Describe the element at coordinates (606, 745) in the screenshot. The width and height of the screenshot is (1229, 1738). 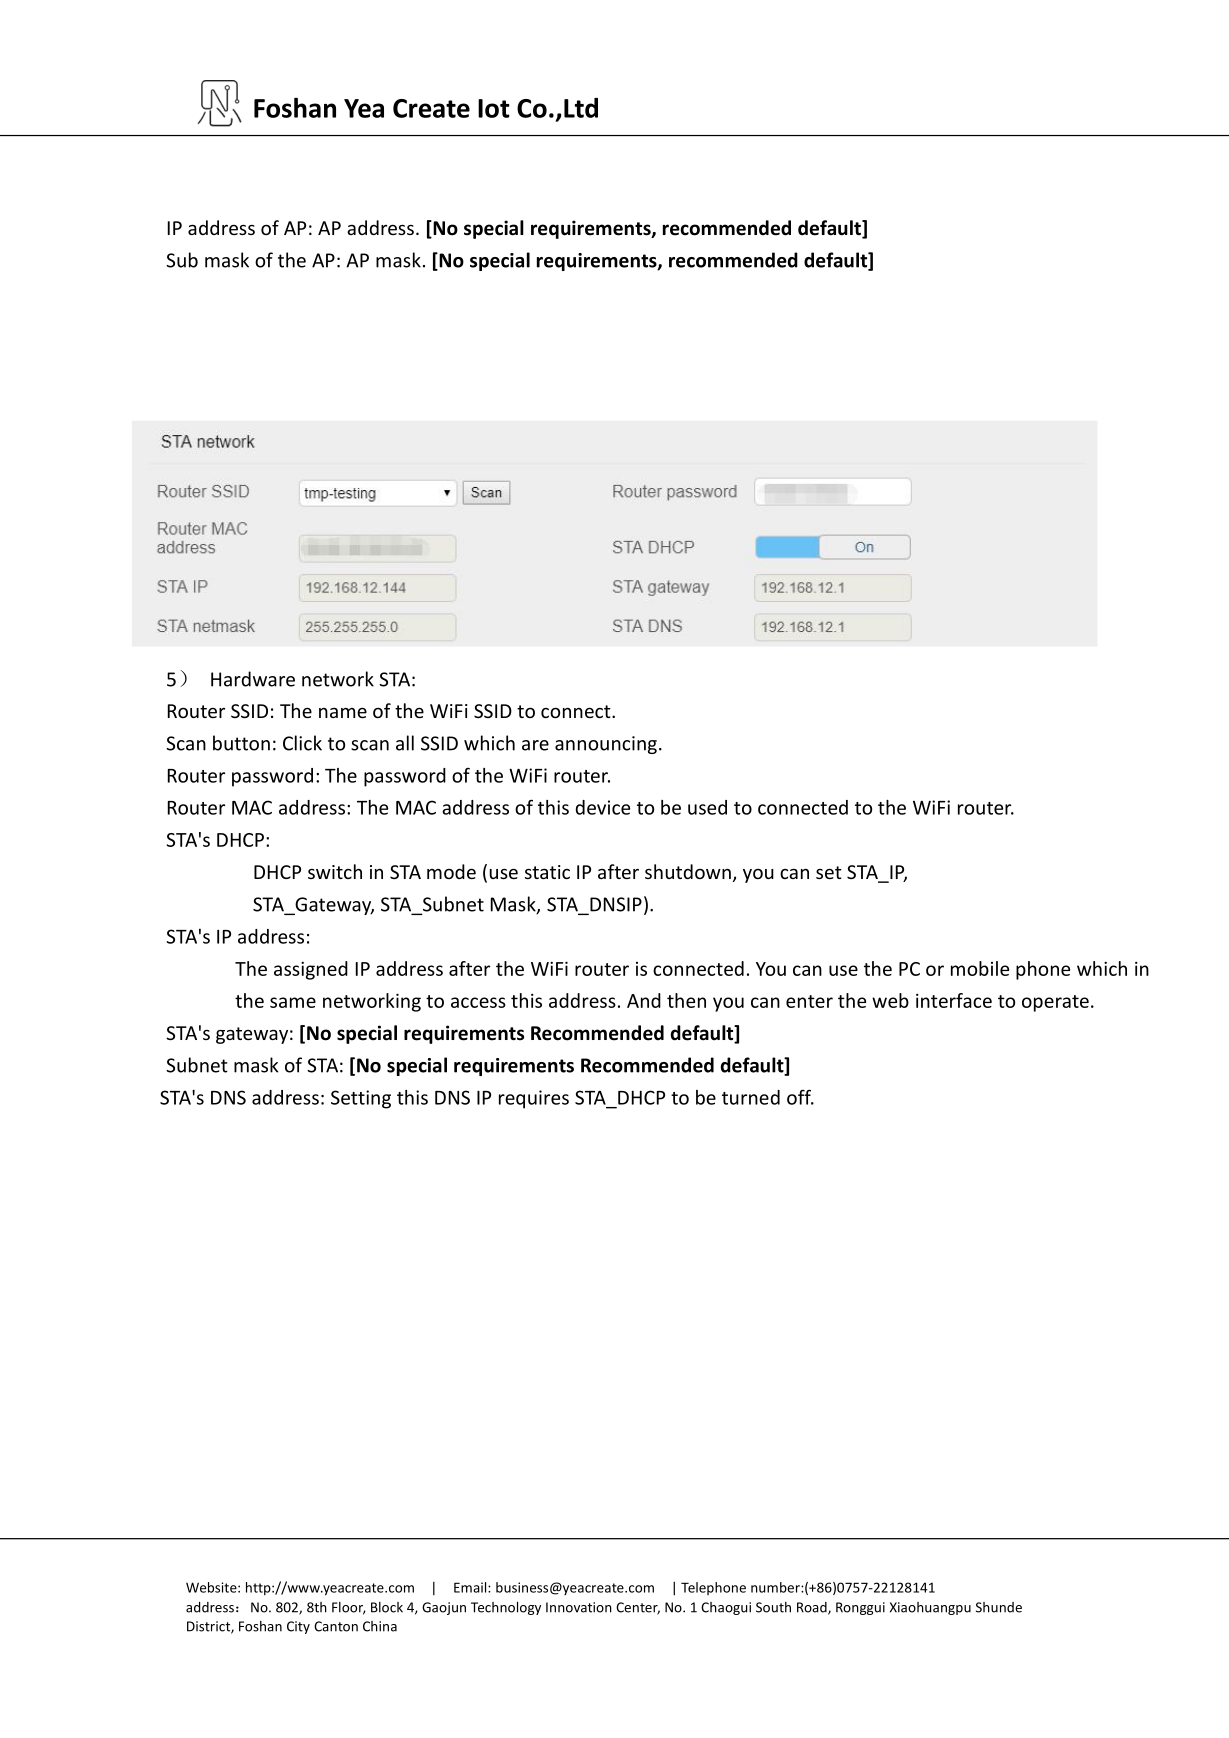
I see `announcing` at that location.
